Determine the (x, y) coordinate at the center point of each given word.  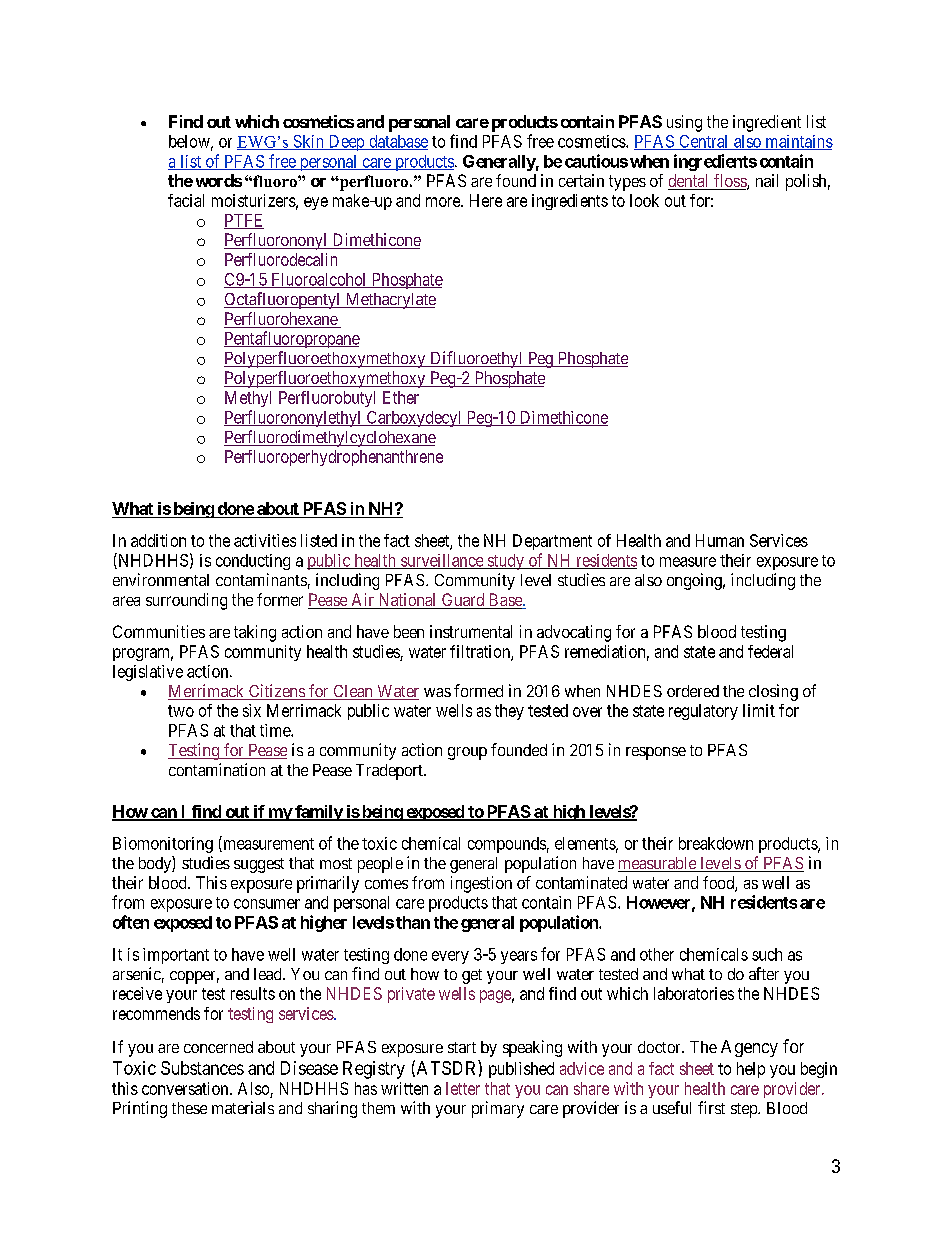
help (751, 1070)
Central (704, 142)
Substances (202, 1068)
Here (486, 200)
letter (463, 1088)
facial (186, 200)
